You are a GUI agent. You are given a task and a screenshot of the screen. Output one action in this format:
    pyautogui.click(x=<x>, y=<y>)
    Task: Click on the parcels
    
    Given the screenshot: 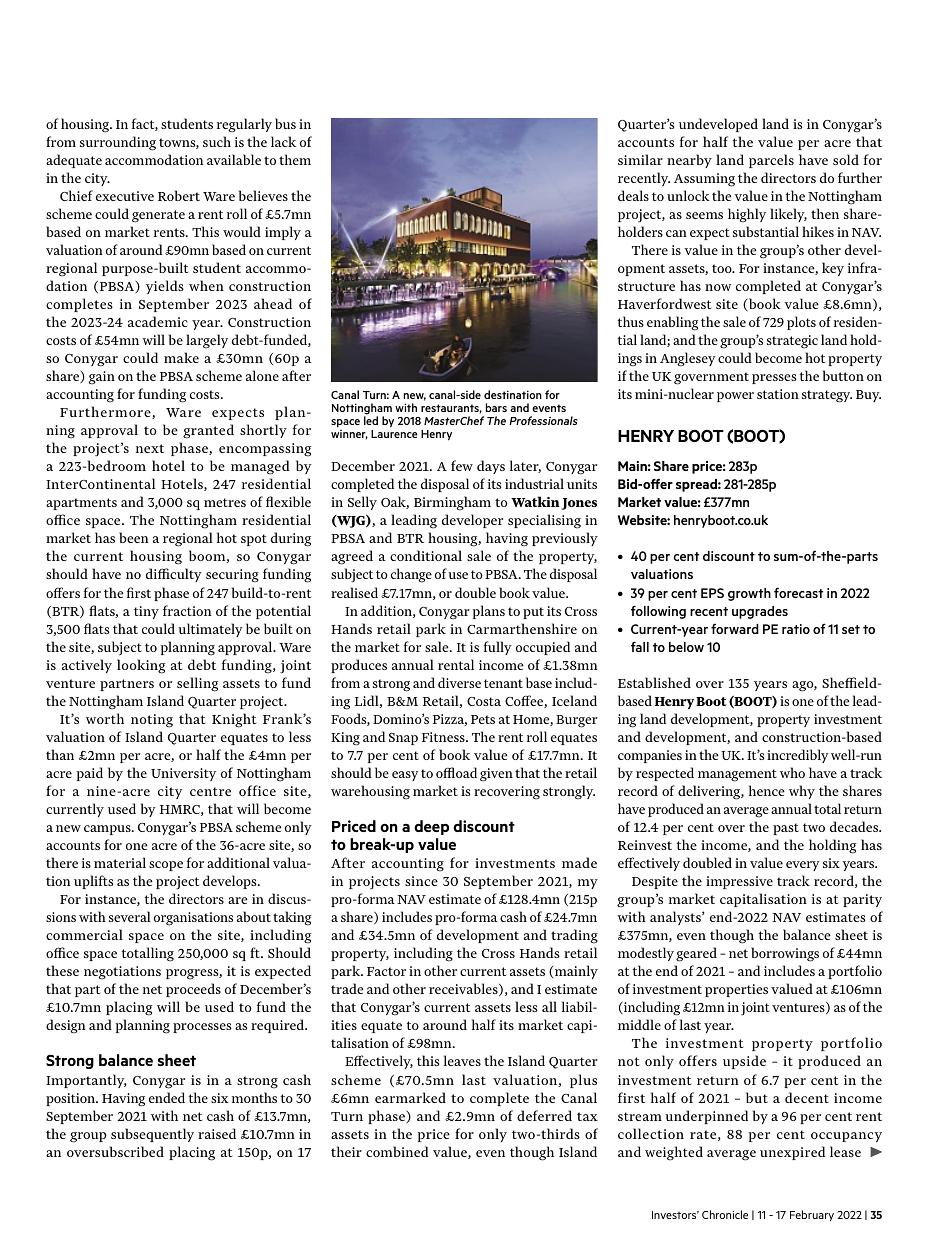 What is the action you would take?
    pyautogui.click(x=771, y=161)
